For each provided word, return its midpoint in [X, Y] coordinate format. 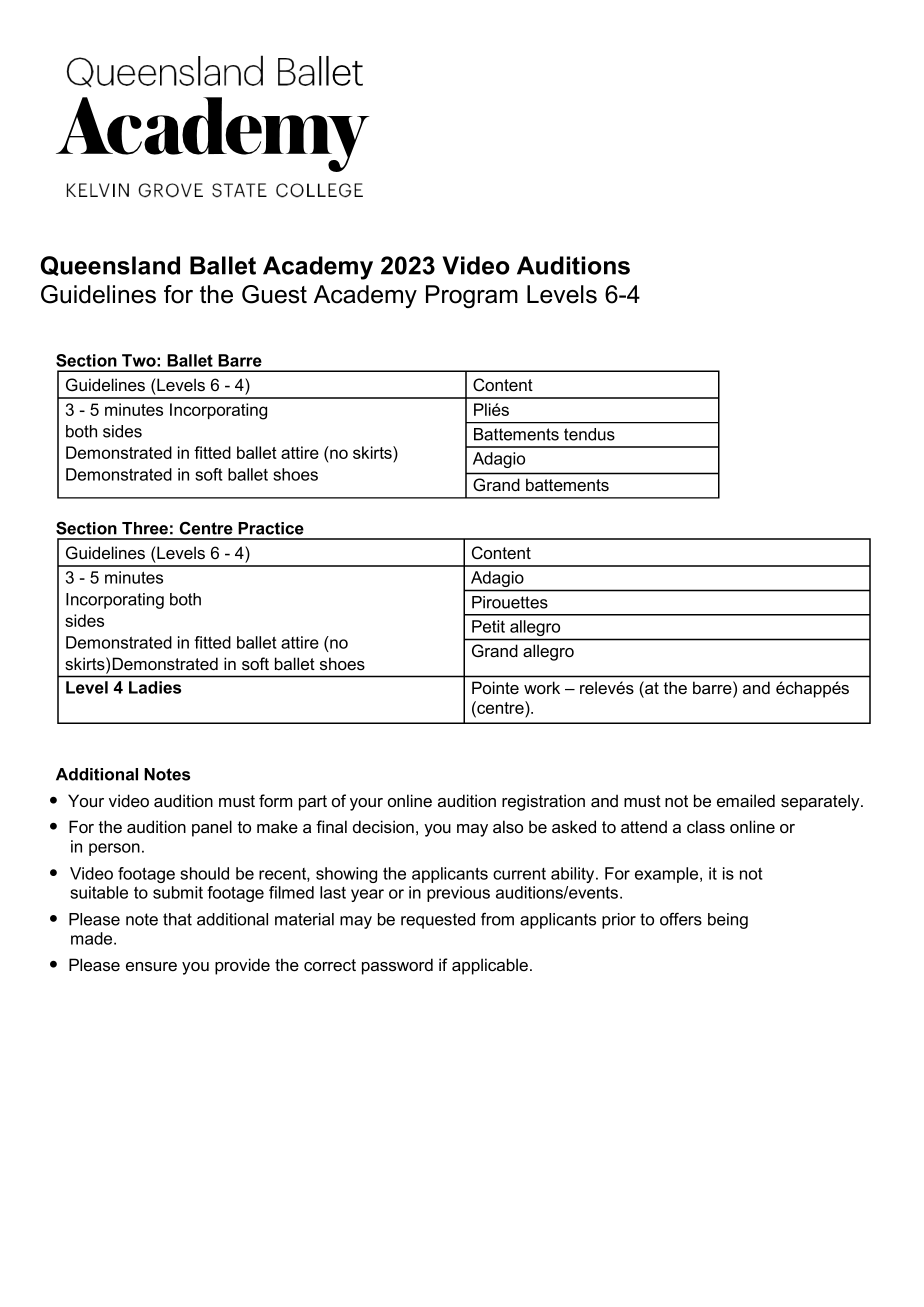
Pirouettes [510, 602]
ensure [151, 967]
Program [472, 297]
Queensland [110, 266]
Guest [274, 294]
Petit [488, 626]
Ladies [155, 687]
